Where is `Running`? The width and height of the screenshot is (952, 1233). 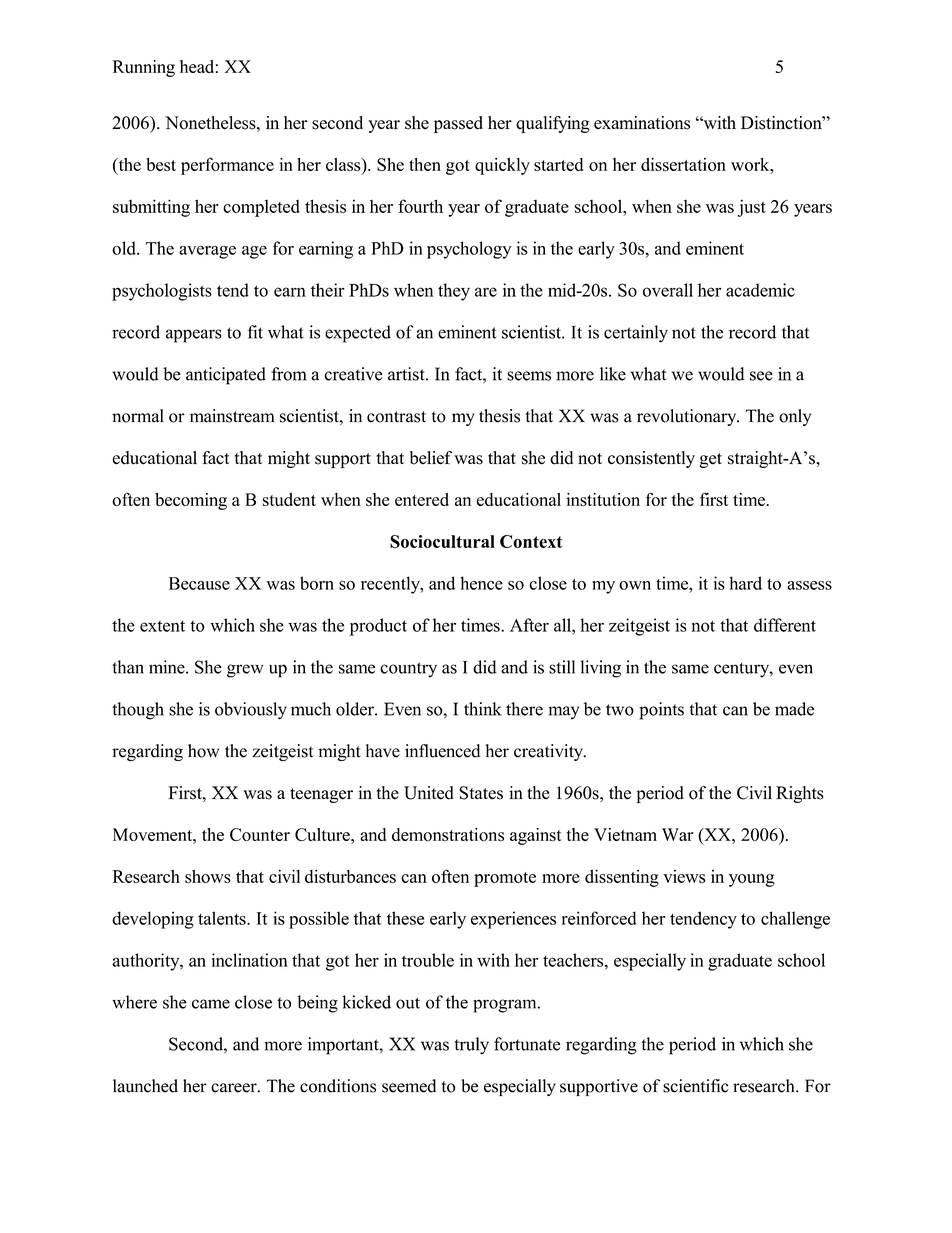 Running is located at coordinates (144, 68).
